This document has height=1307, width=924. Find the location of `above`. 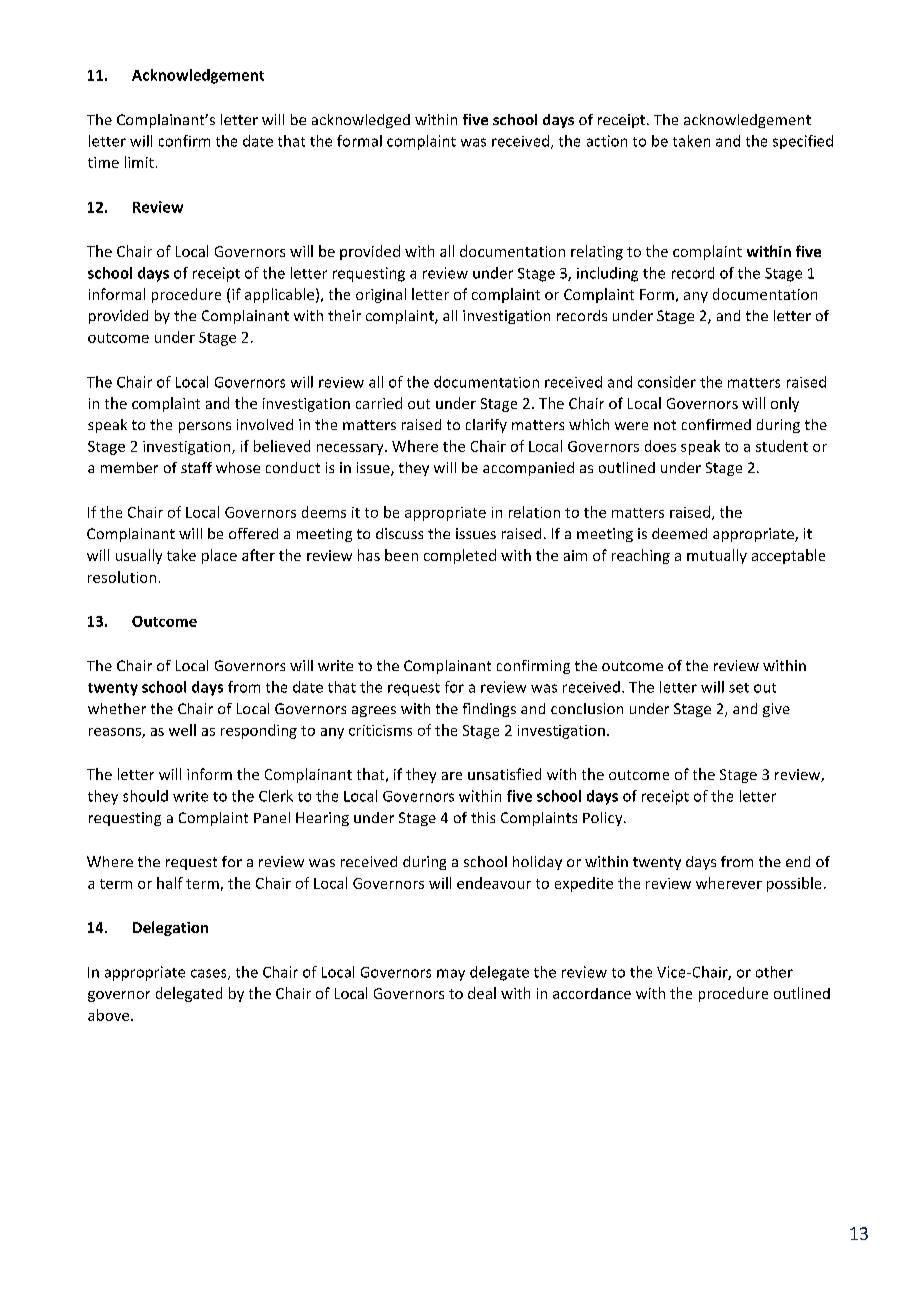

above is located at coordinates (110, 1015).
